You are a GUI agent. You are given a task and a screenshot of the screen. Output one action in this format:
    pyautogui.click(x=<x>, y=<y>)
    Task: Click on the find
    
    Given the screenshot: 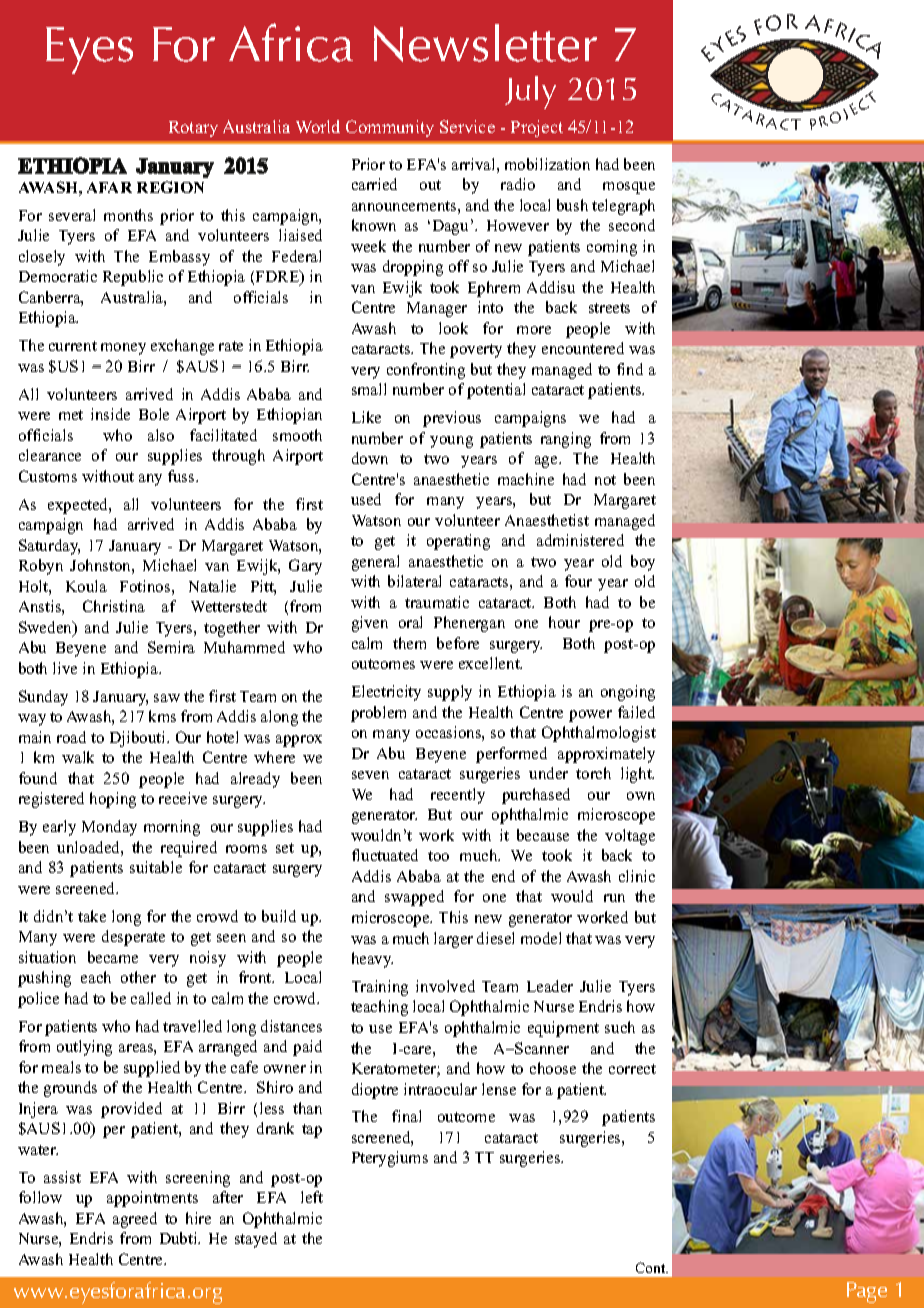 What is the action you would take?
    pyautogui.click(x=630, y=369)
